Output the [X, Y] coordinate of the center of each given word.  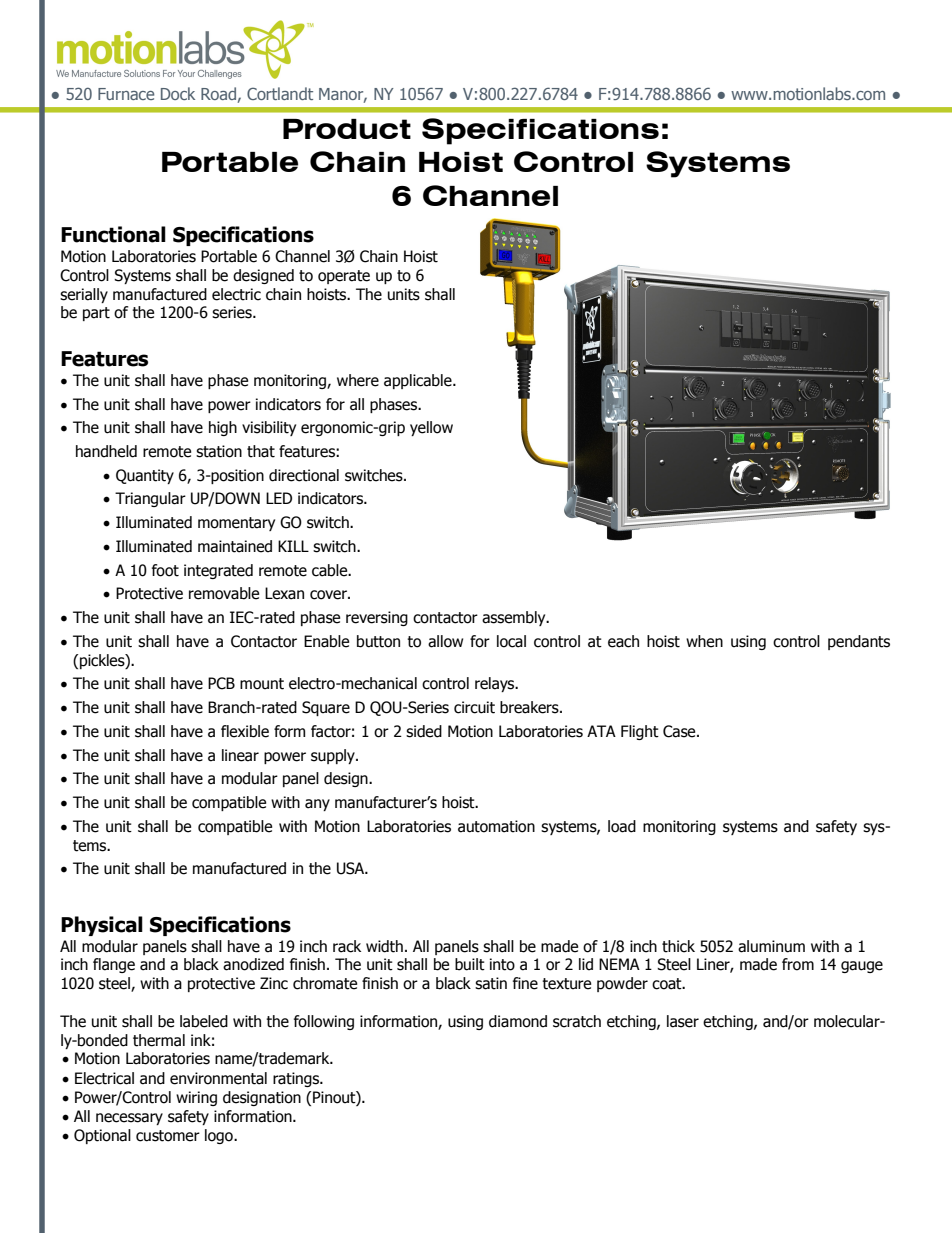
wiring [196, 1098]
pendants [859, 642]
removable [224, 593]
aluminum [771, 946]
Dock [178, 93]
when [704, 641]
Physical [102, 926]
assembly [515, 618]
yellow [431, 428]
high [223, 428]
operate [344, 277]
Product [347, 129]
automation [496, 826]
